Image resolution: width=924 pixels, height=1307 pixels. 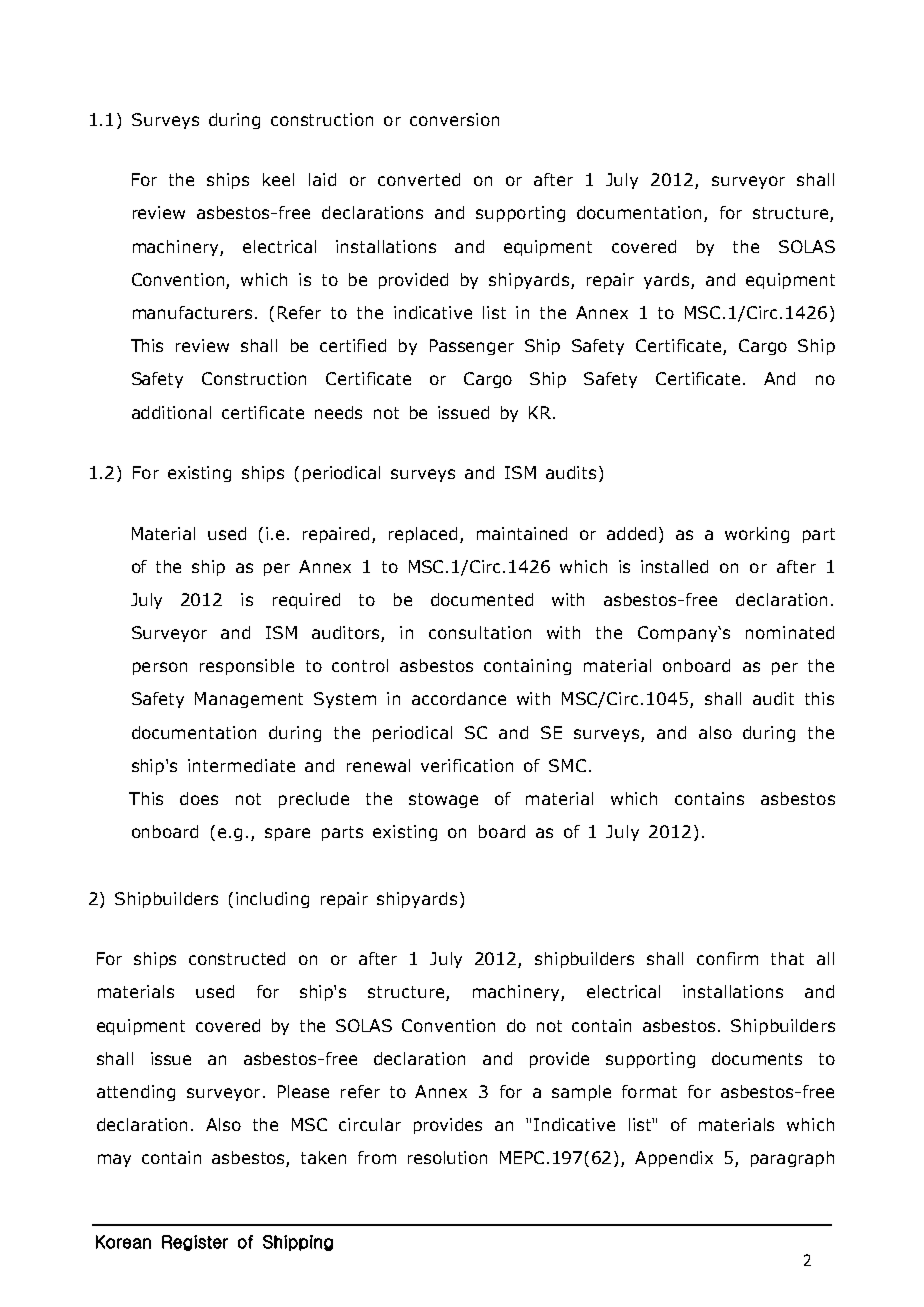 I want to click on keel, so click(x=278, y=179).
